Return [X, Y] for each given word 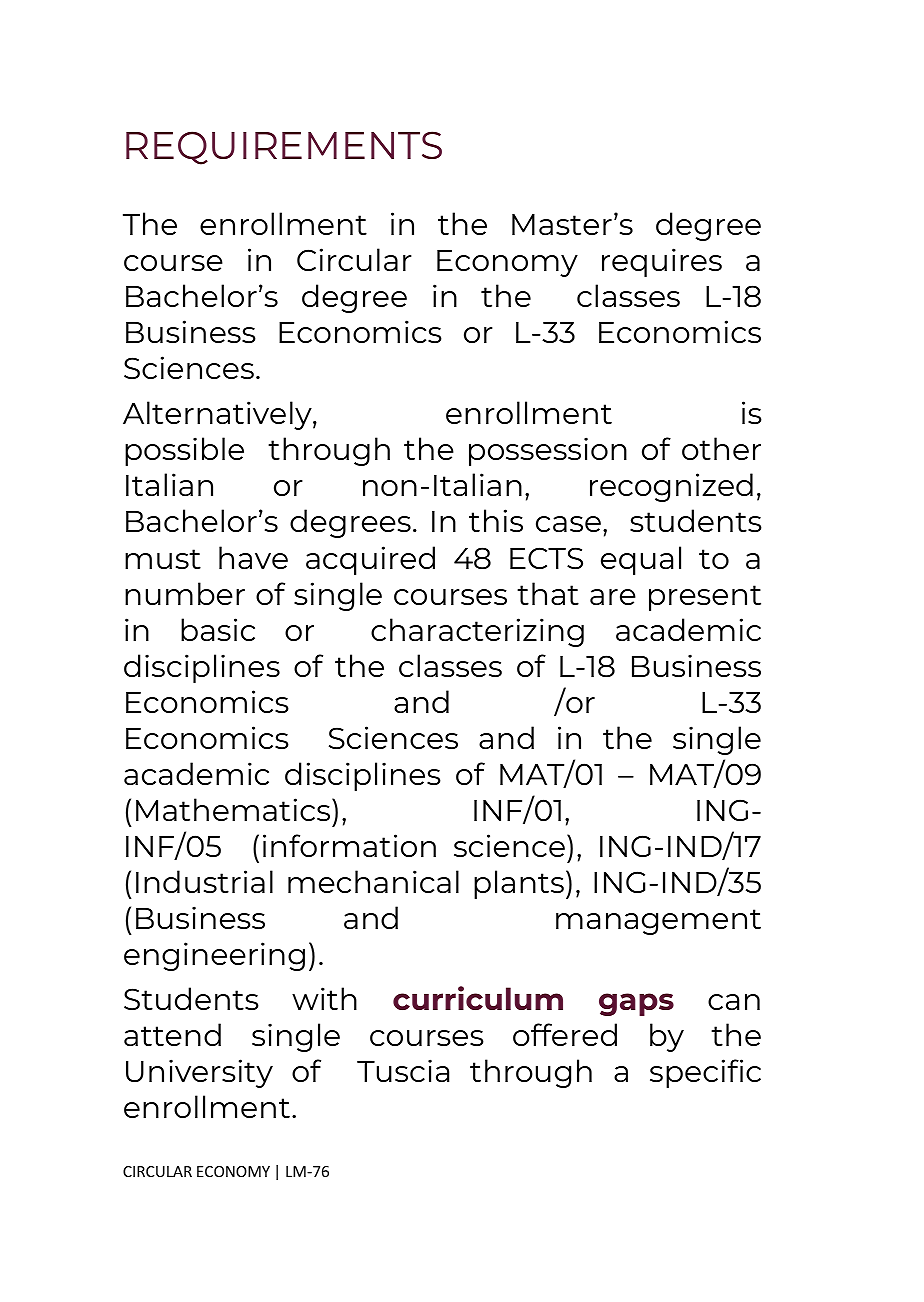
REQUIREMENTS [284, 148]
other [721, 448]
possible [184, 451]
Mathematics [234, 809]
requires [662, 262]
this [496, 520]
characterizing [477, 632]
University [199, 1073]
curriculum [478, 998]
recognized [671, 487]
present [705, 598]
